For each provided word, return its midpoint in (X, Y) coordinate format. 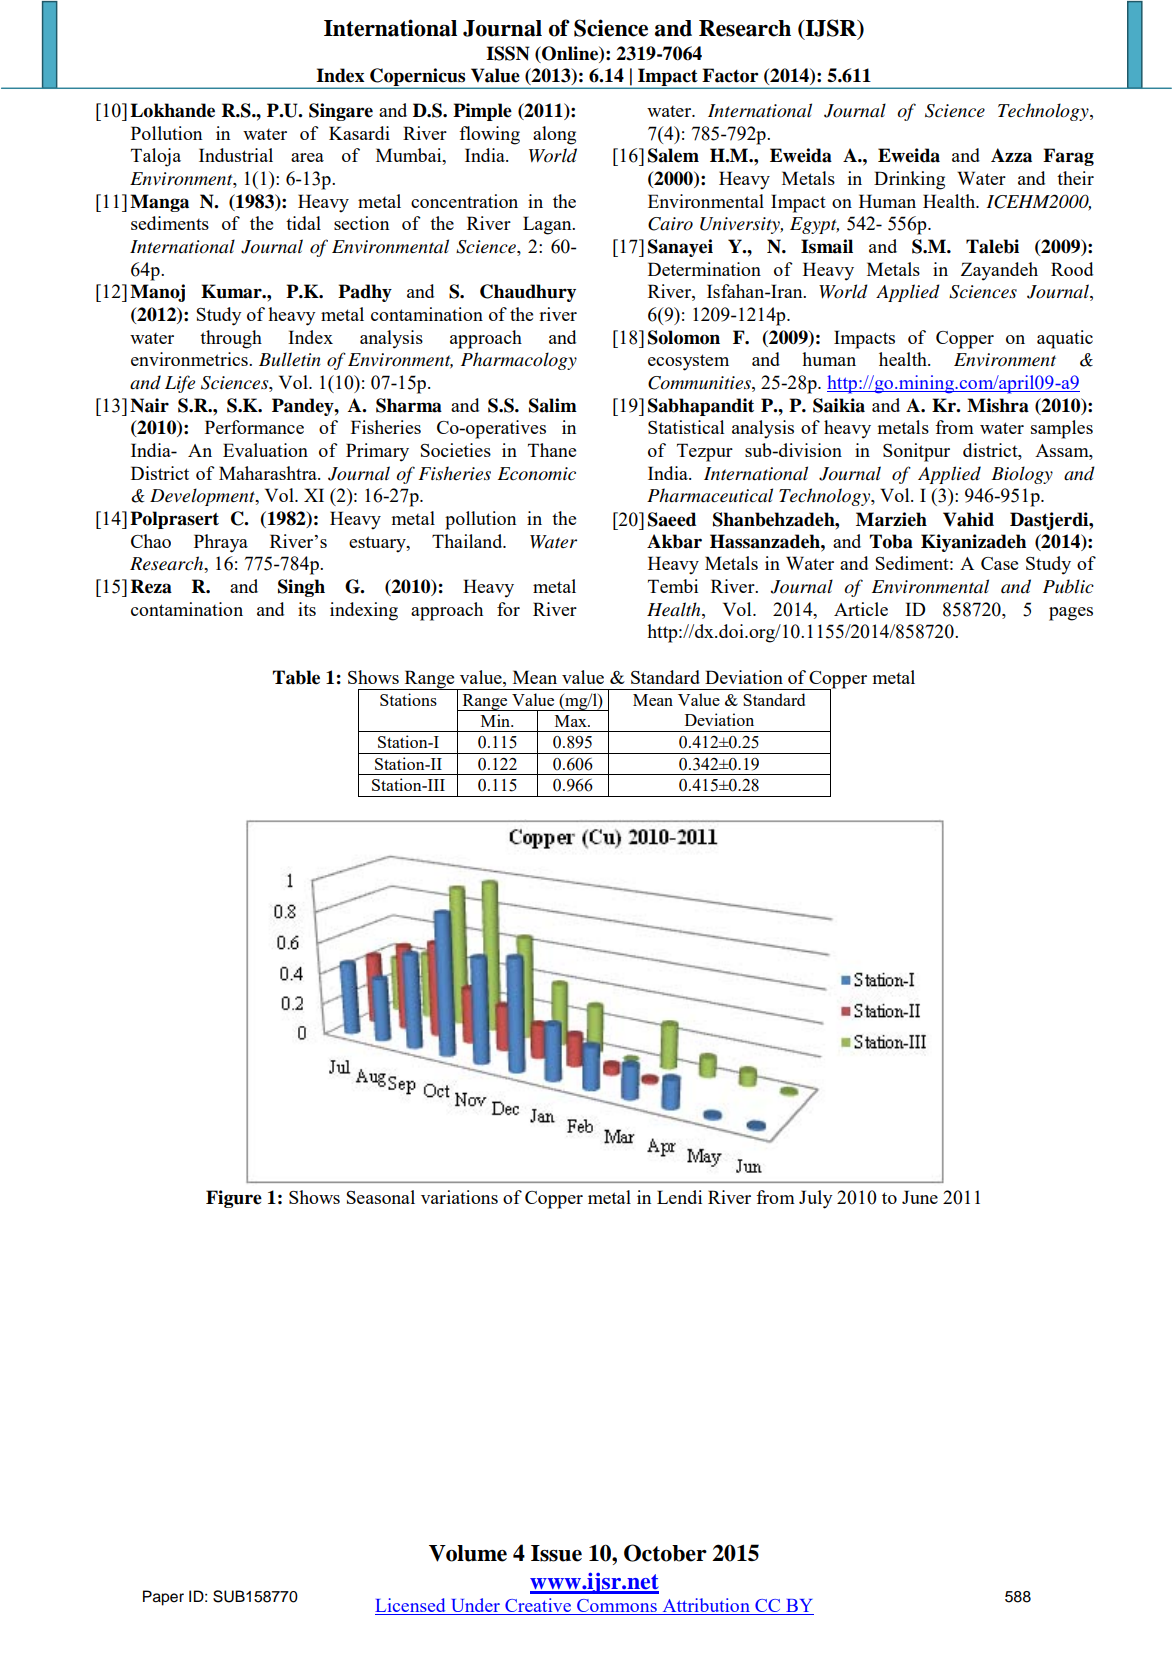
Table (296, 677)
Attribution (706, 1605)
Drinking (909, 180)
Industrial (236, 155)
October (665, 1553)
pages (1071, 614)
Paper (163, 1598)
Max (572, 721)
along (554, 135)
